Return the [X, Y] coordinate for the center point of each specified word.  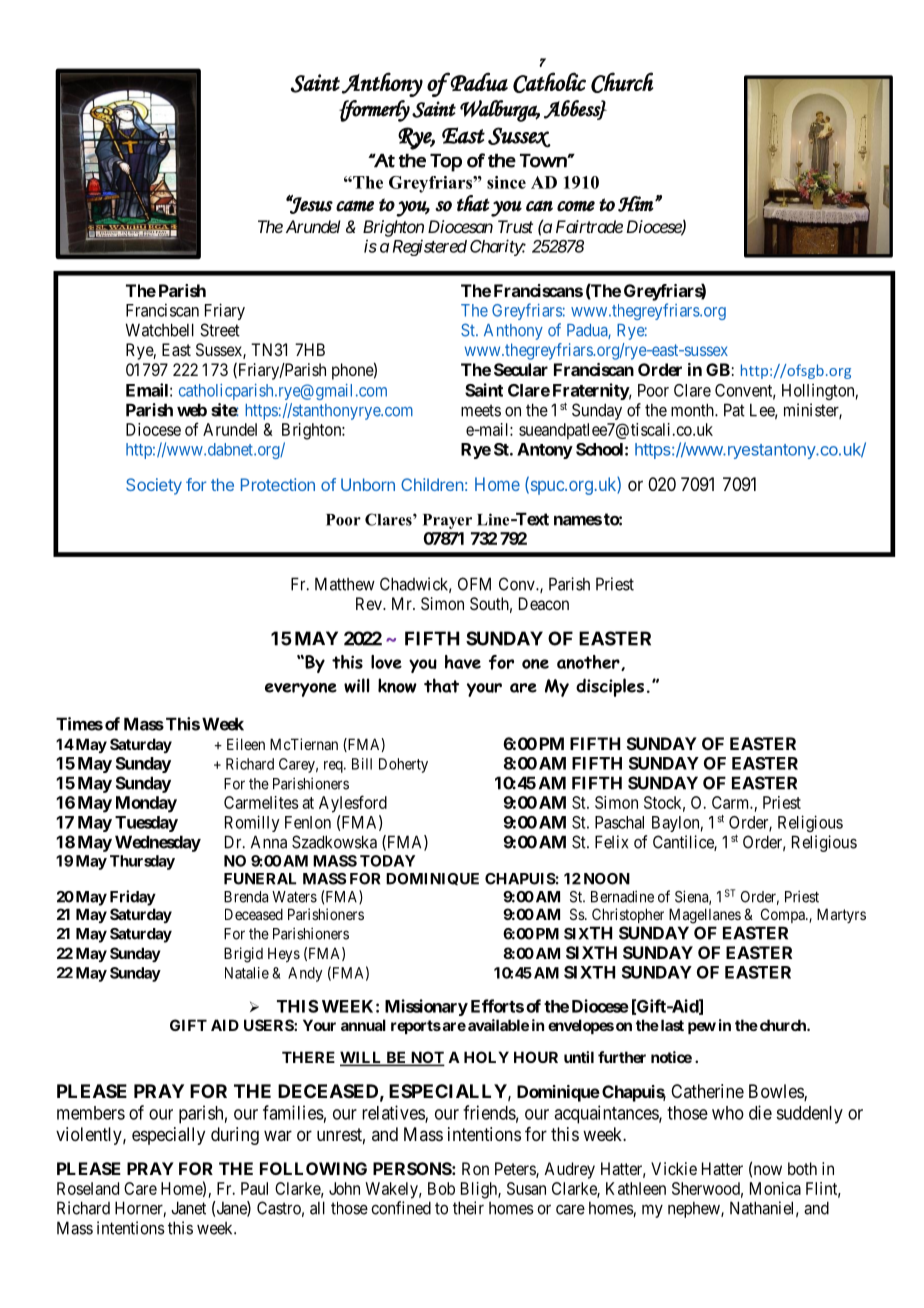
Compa [784, 915]
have [463, 662]
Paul [254, 1188]
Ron [475, 1168]
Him [636, 204]
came [355, 206]
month [693, 410]
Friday [133, 898]
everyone [301, 690]
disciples [610, 687]
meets [481, 410]
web [192, 410]
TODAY [387, 861]
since [506, 182]
